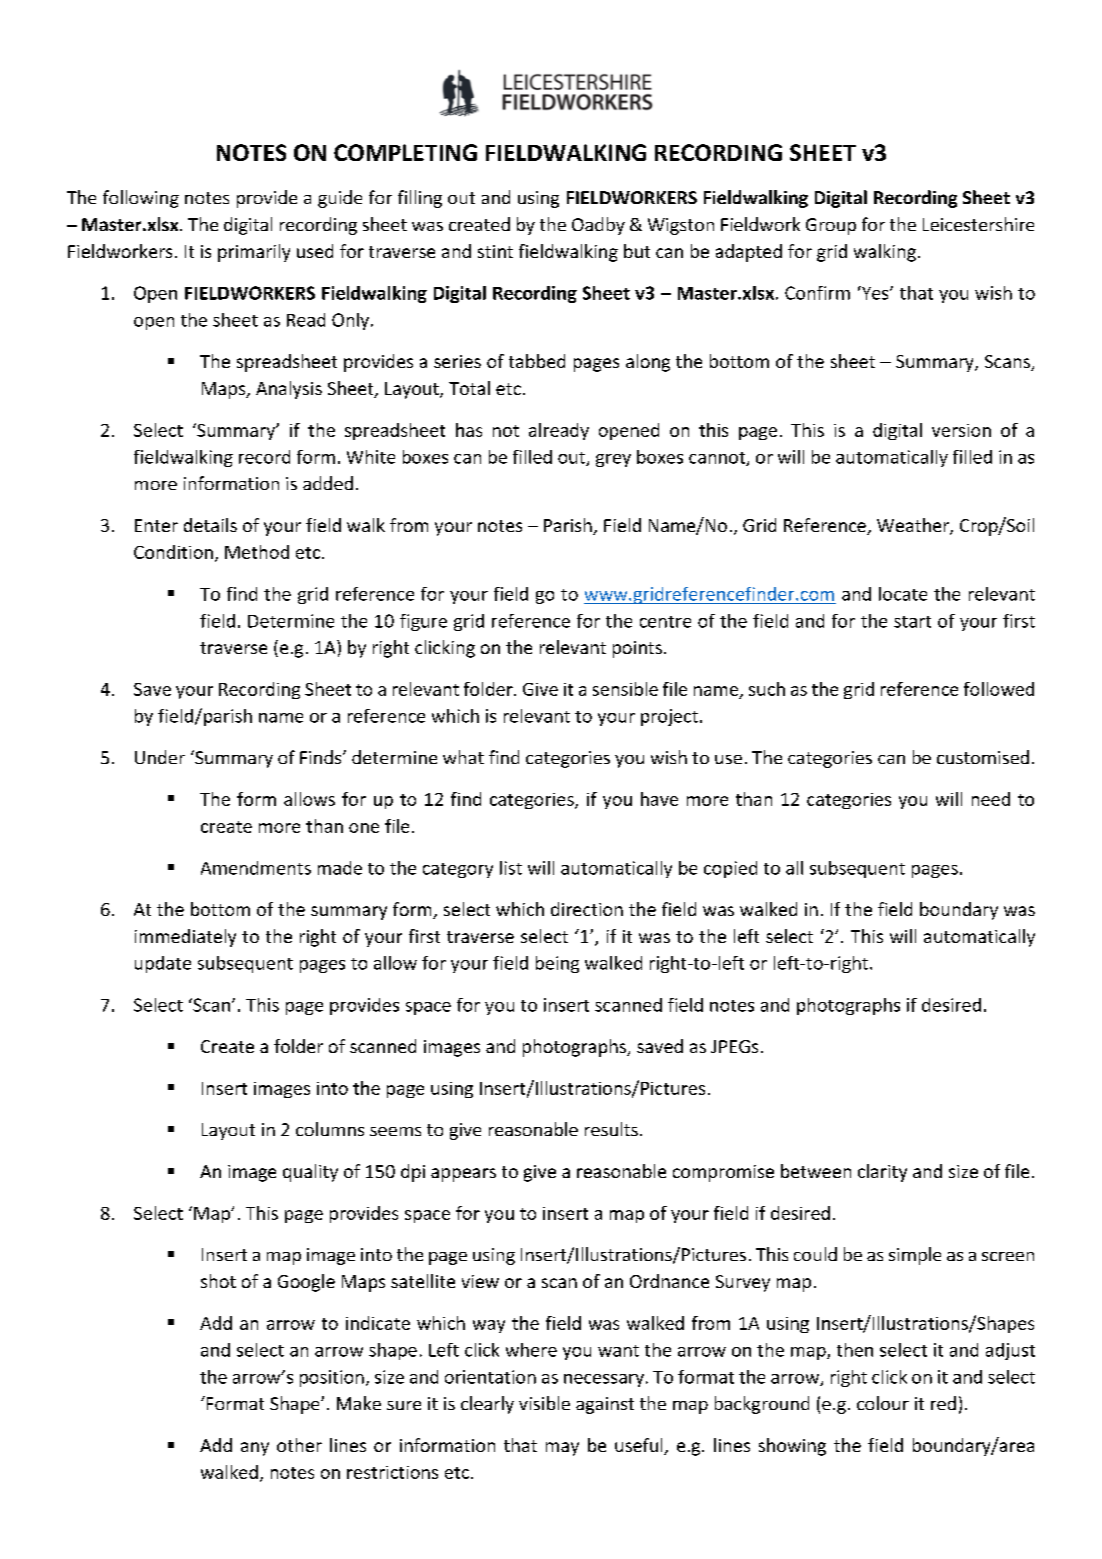 The image size is (1102, 1559). What do you see at coordinates (611, 1129) in the document?
I see `results` at bounding box center [611, 1129].
